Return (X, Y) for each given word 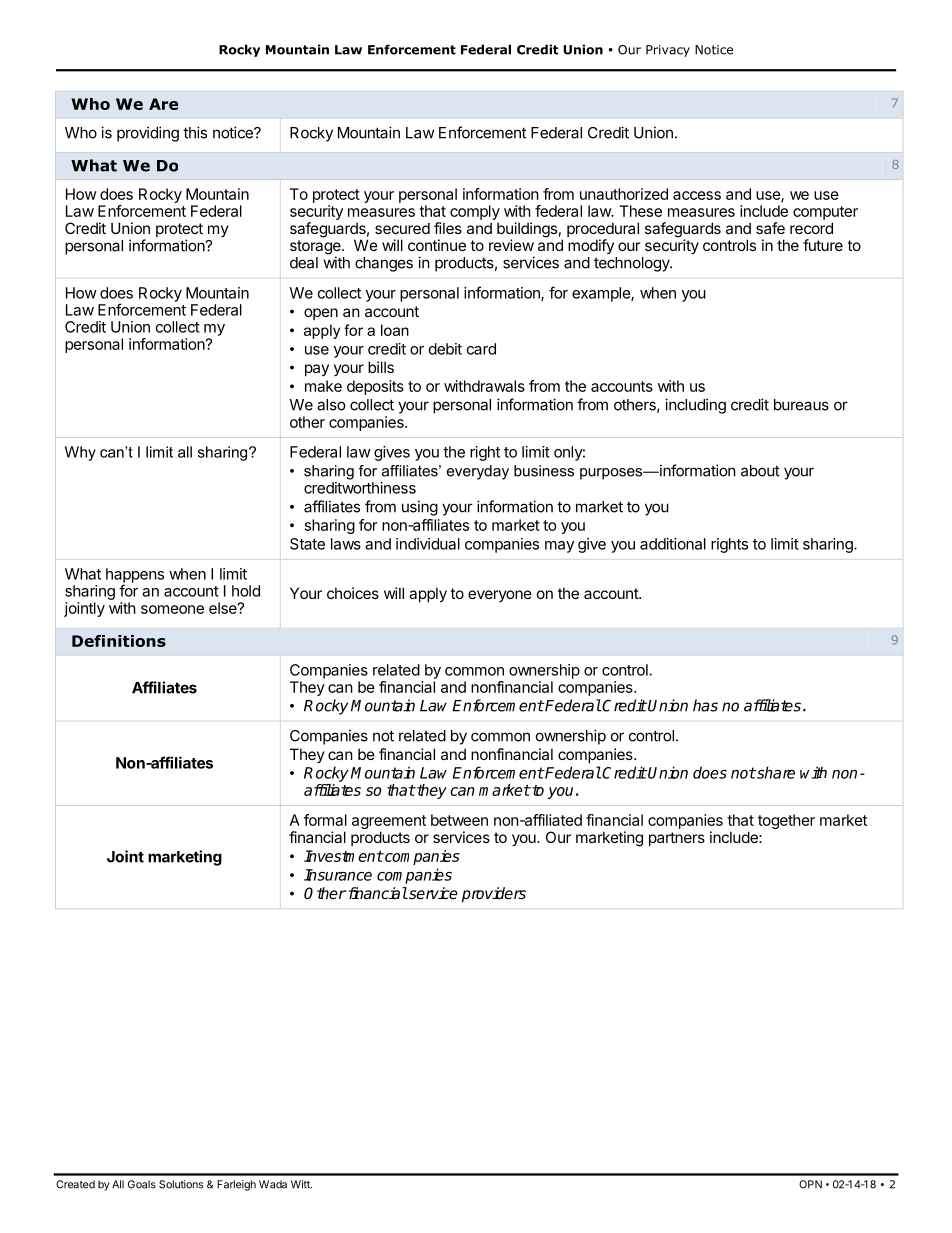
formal (325, 820)
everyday (478, 472)
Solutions (181, 1184)
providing (148, 134)
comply (475, 214)
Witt (301, 1184)
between (459, 820)
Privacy (668, 51)
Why (80, 453)
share (775, 772)
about (760, 471)
